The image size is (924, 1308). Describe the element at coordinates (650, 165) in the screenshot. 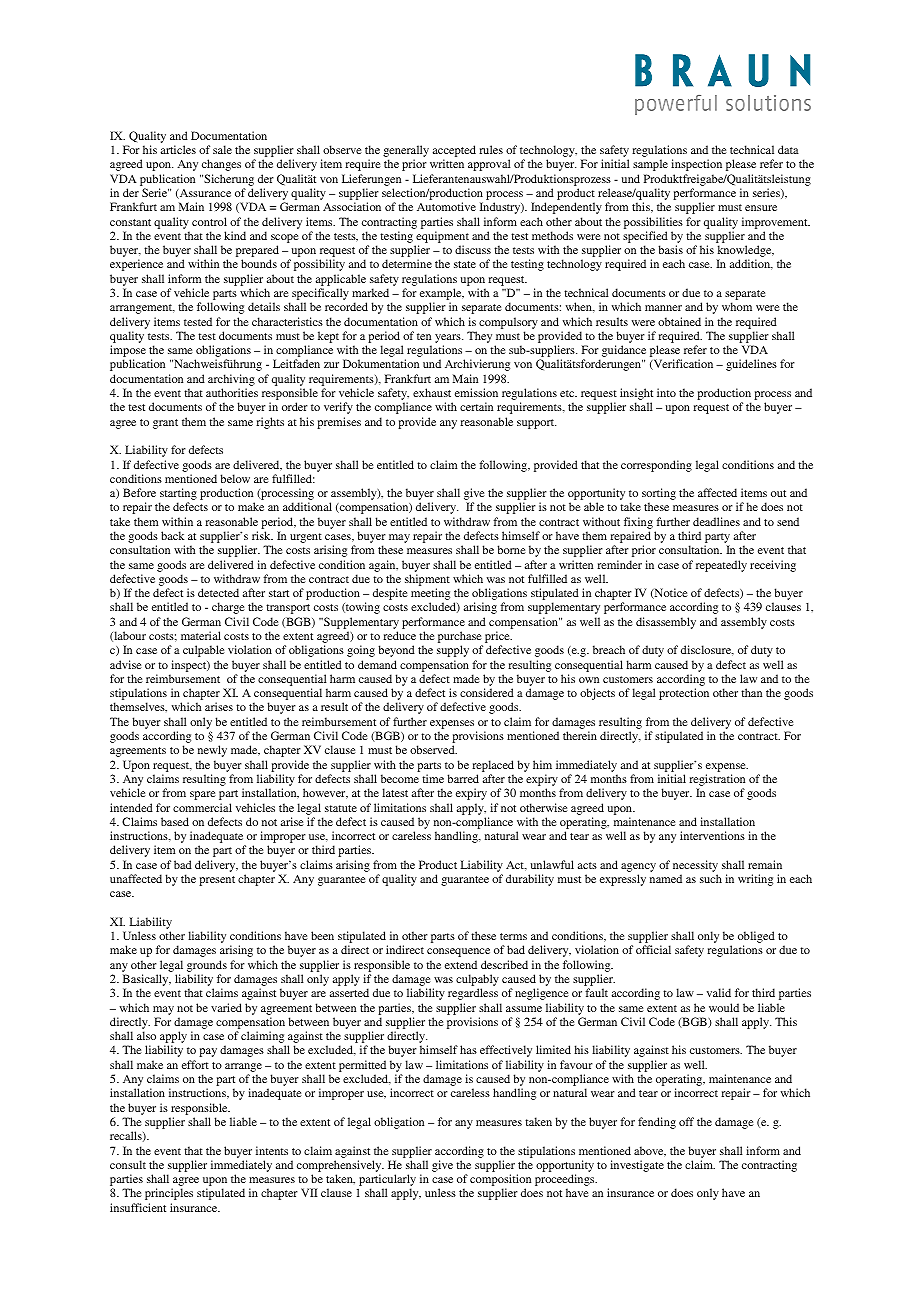

I see `sample` at that location.
